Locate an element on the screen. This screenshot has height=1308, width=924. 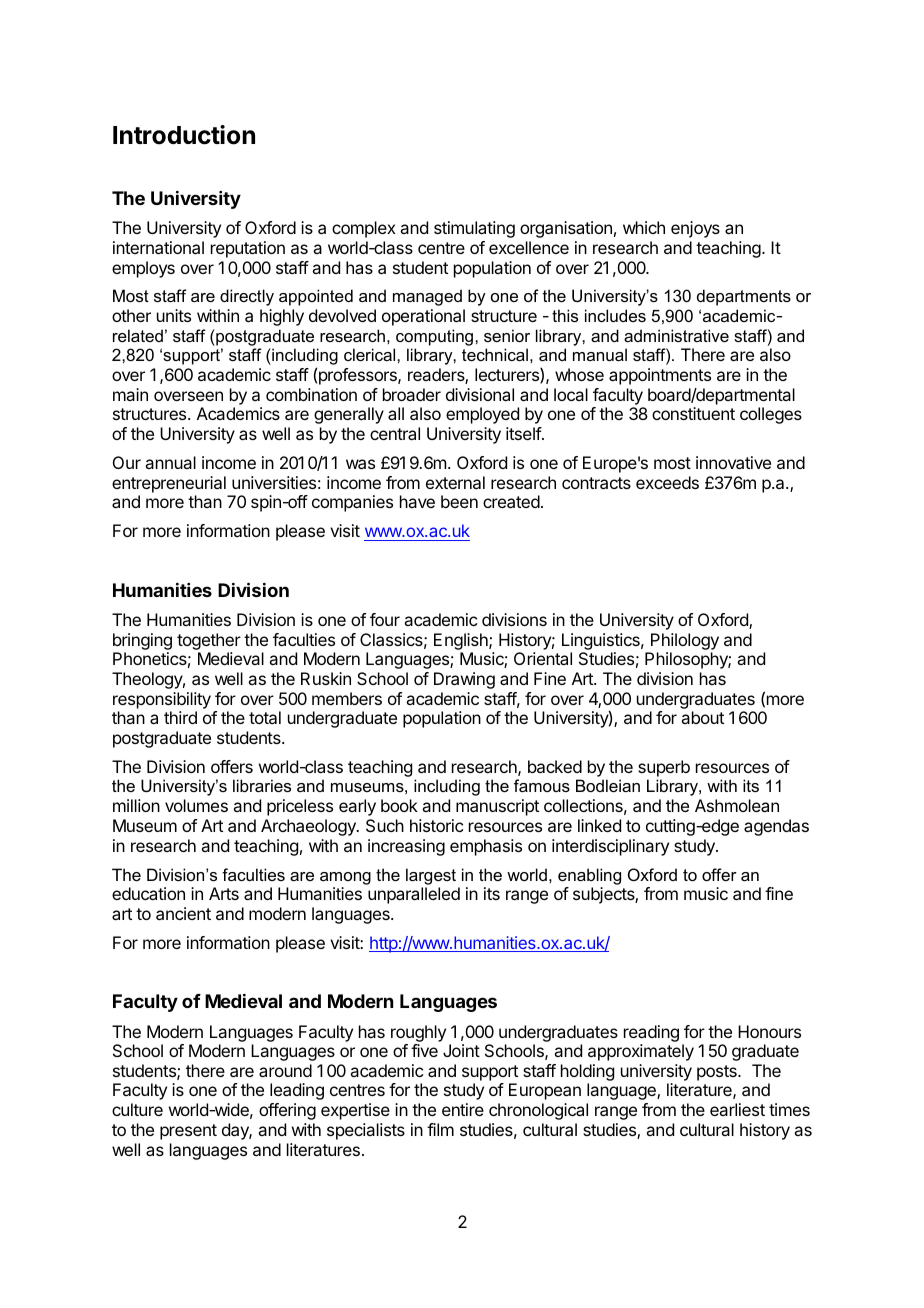
superb is located at coordinates (664, 768).
